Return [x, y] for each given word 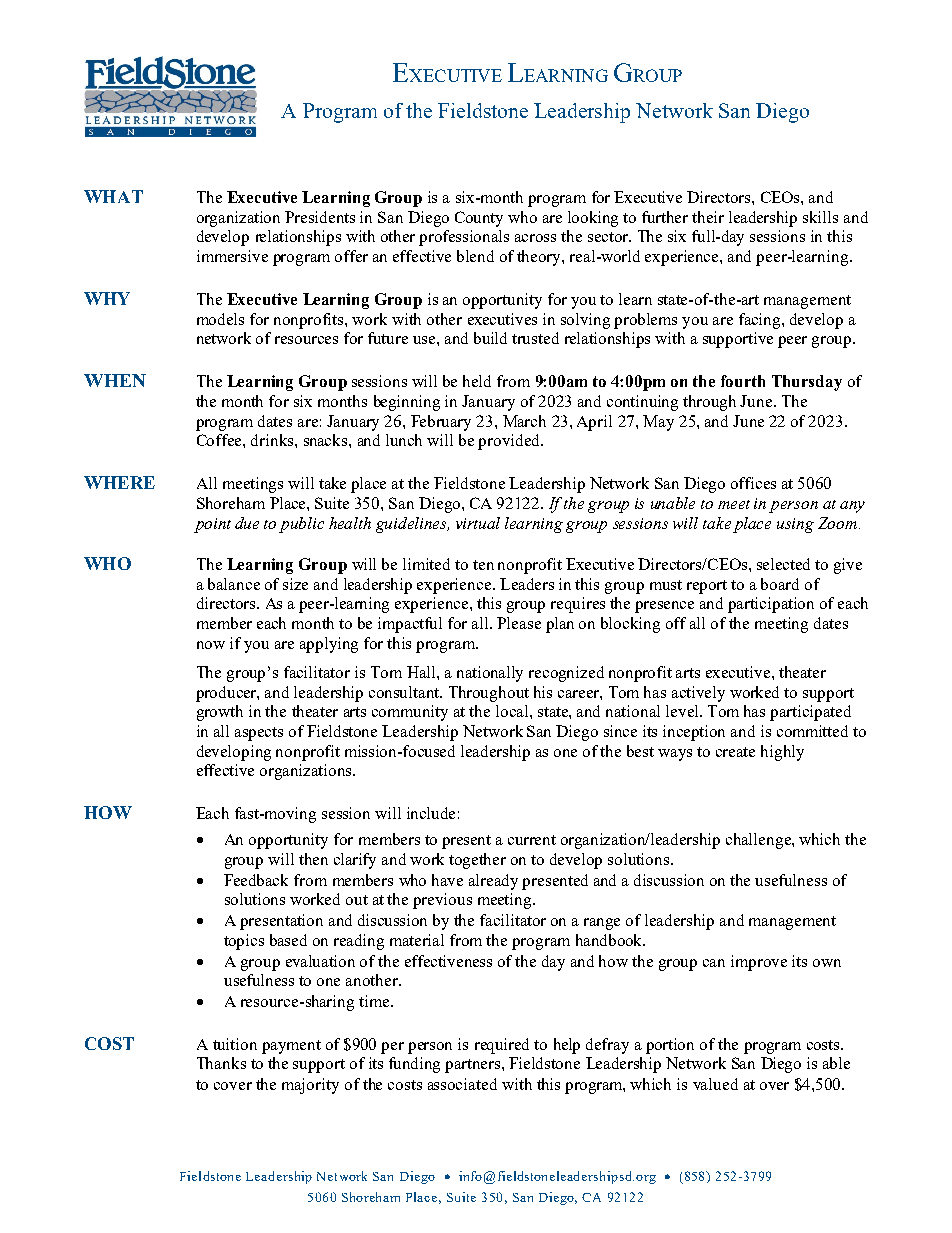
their [708, 217]
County [479, 219]
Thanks [221, 1063]
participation [771, 605]
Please [519, 623]
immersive [232, 256]
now [211, 645]
